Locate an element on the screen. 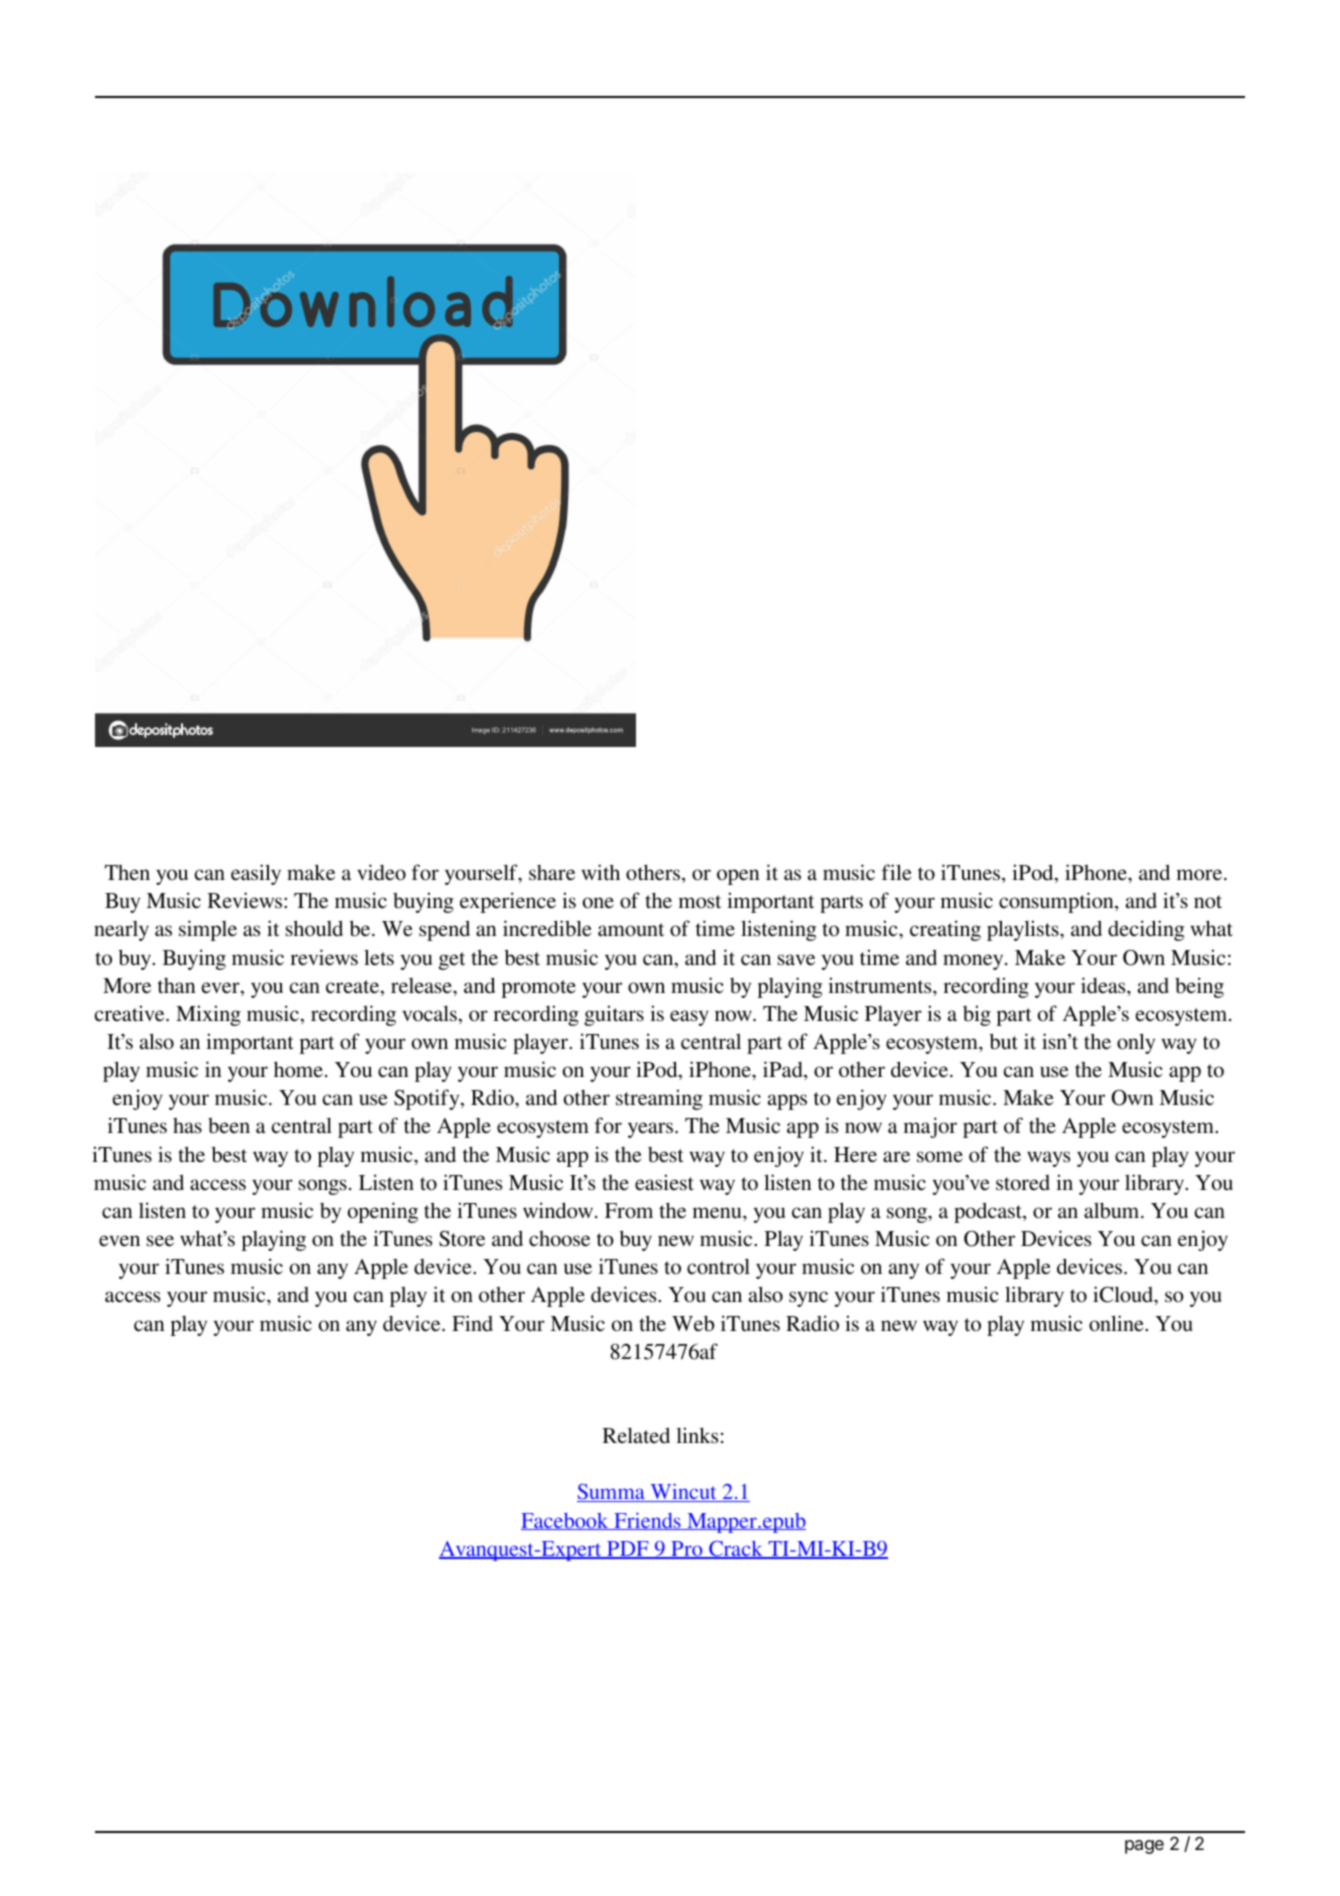 Image resolution: width=1340 pixels, height=1896 pixels. online is located at coordinates (1117, 1323).
